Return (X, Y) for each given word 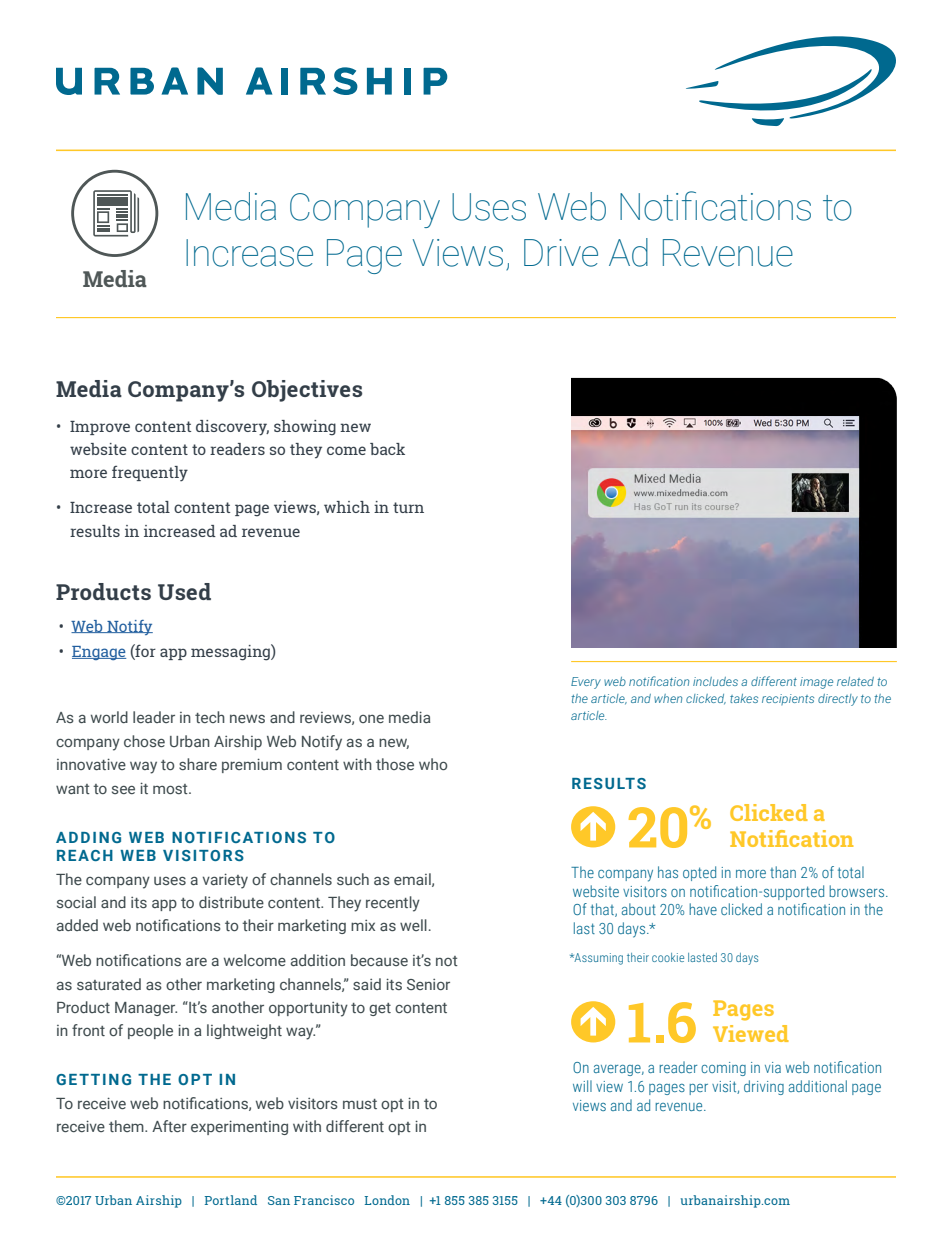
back (387, 449)
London (387, 1200)
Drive (561, 253)
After (169, 1126)
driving (764, 1087)
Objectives (307, 391)
